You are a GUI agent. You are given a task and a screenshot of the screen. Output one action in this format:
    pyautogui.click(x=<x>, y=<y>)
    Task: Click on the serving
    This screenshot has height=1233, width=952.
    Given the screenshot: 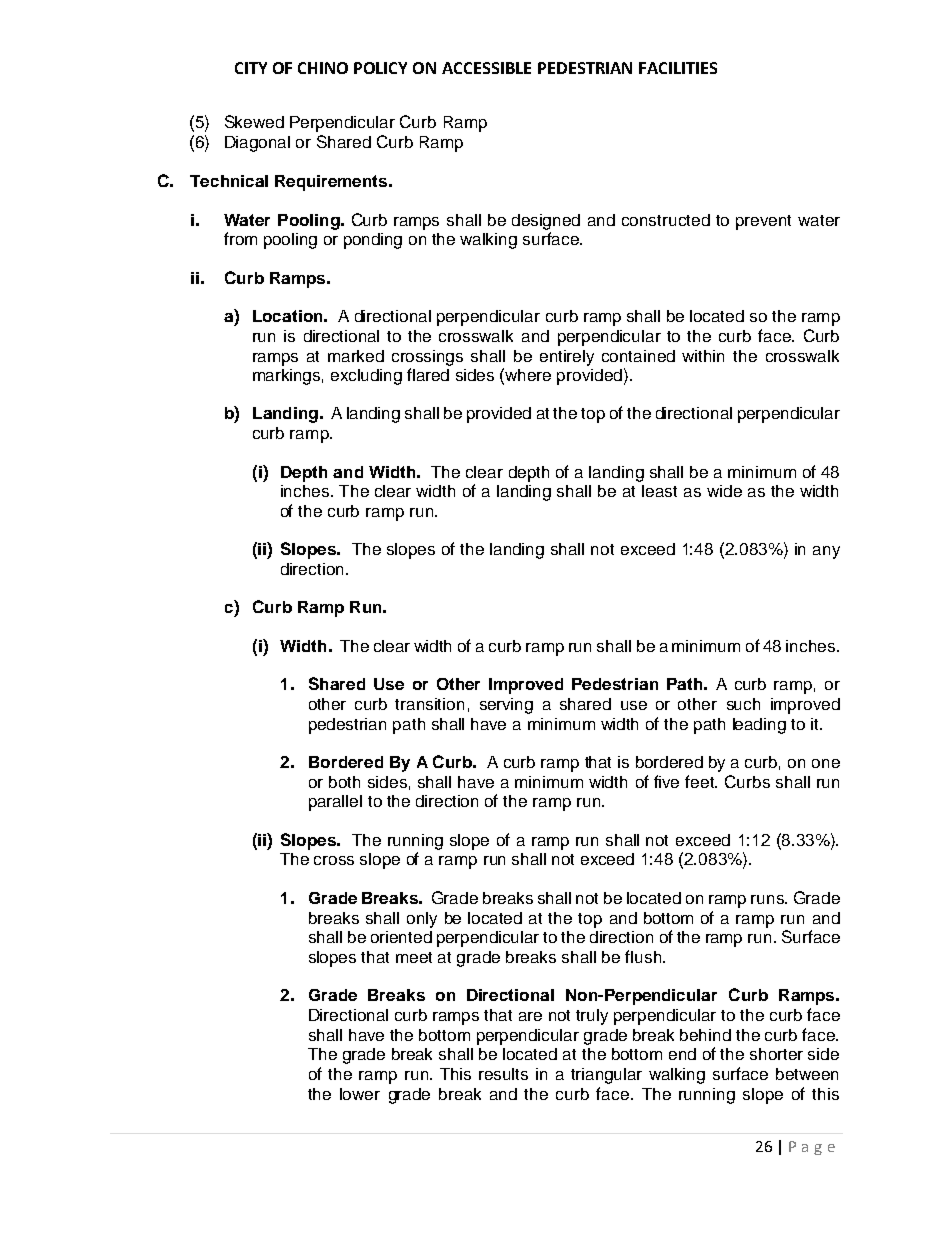 What is the action you would take?
    pyautogui.click(x=506, y=706)
